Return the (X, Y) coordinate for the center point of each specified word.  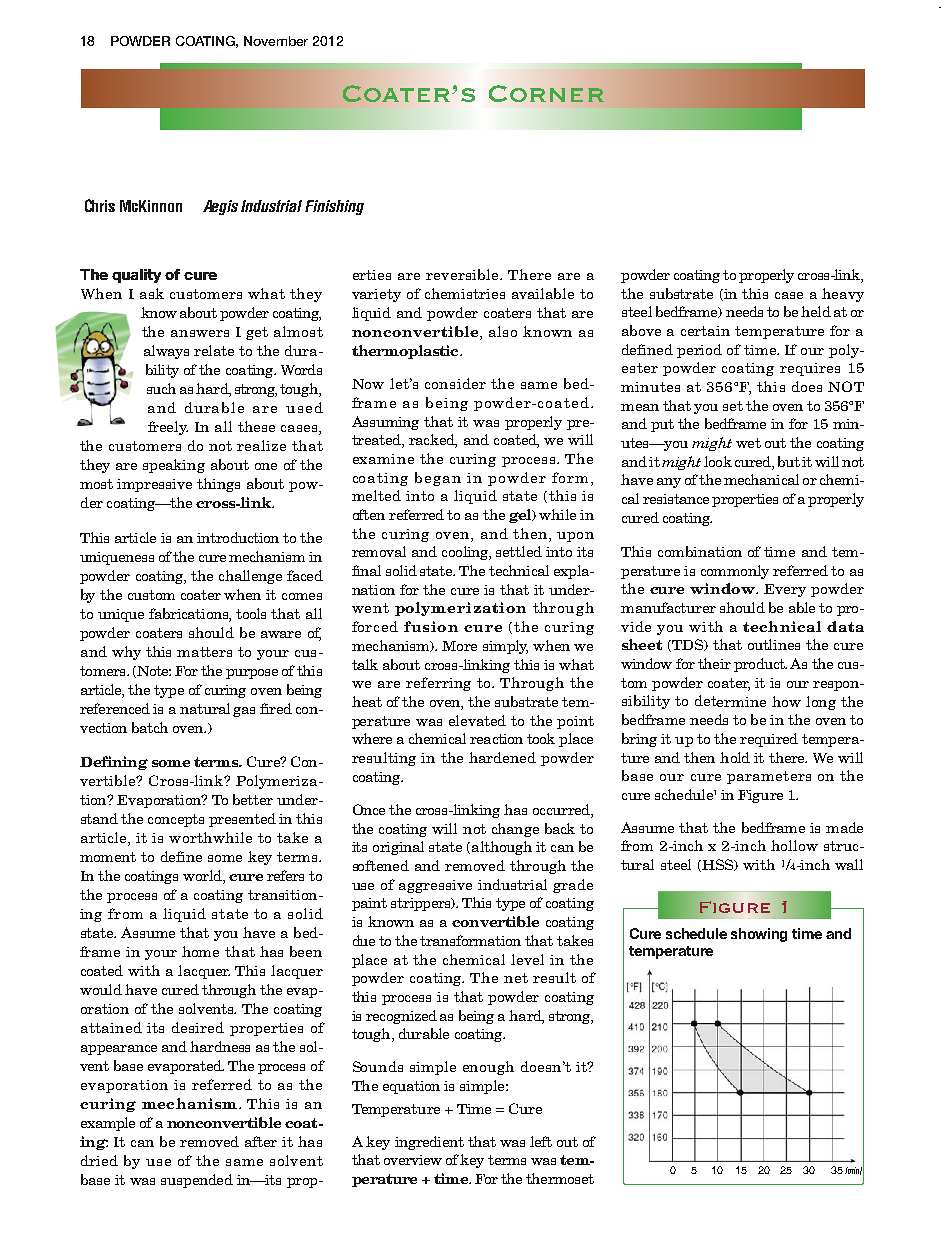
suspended (197, 1181)
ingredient (429, 1143)
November (276, 41)
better (253, 799)
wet (748, 443)
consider (455, 383)
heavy (843, 295)
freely (168, 428)
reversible (464, 274)
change (515, 830)
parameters (769, 777)
